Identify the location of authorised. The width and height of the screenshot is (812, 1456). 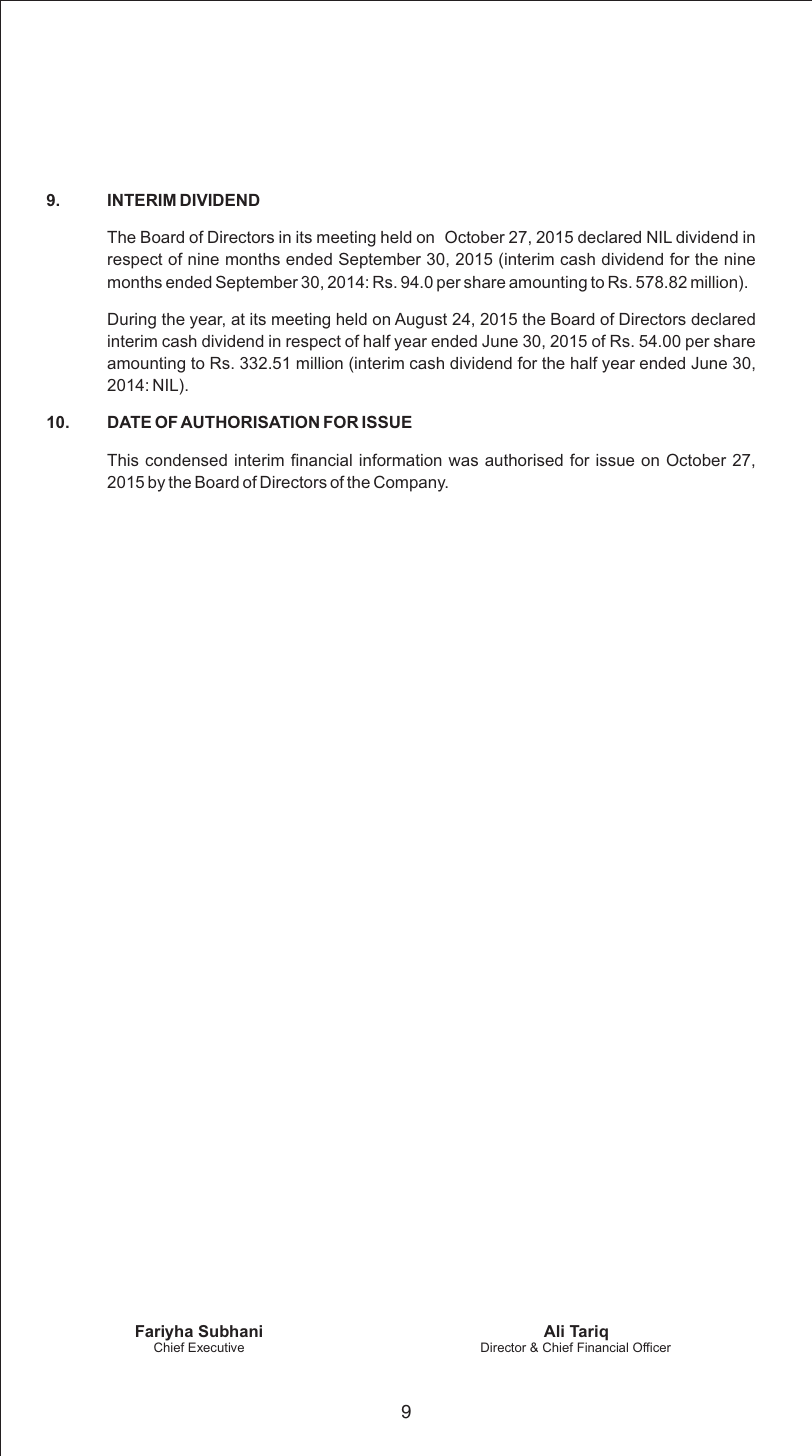
(524, 460).
